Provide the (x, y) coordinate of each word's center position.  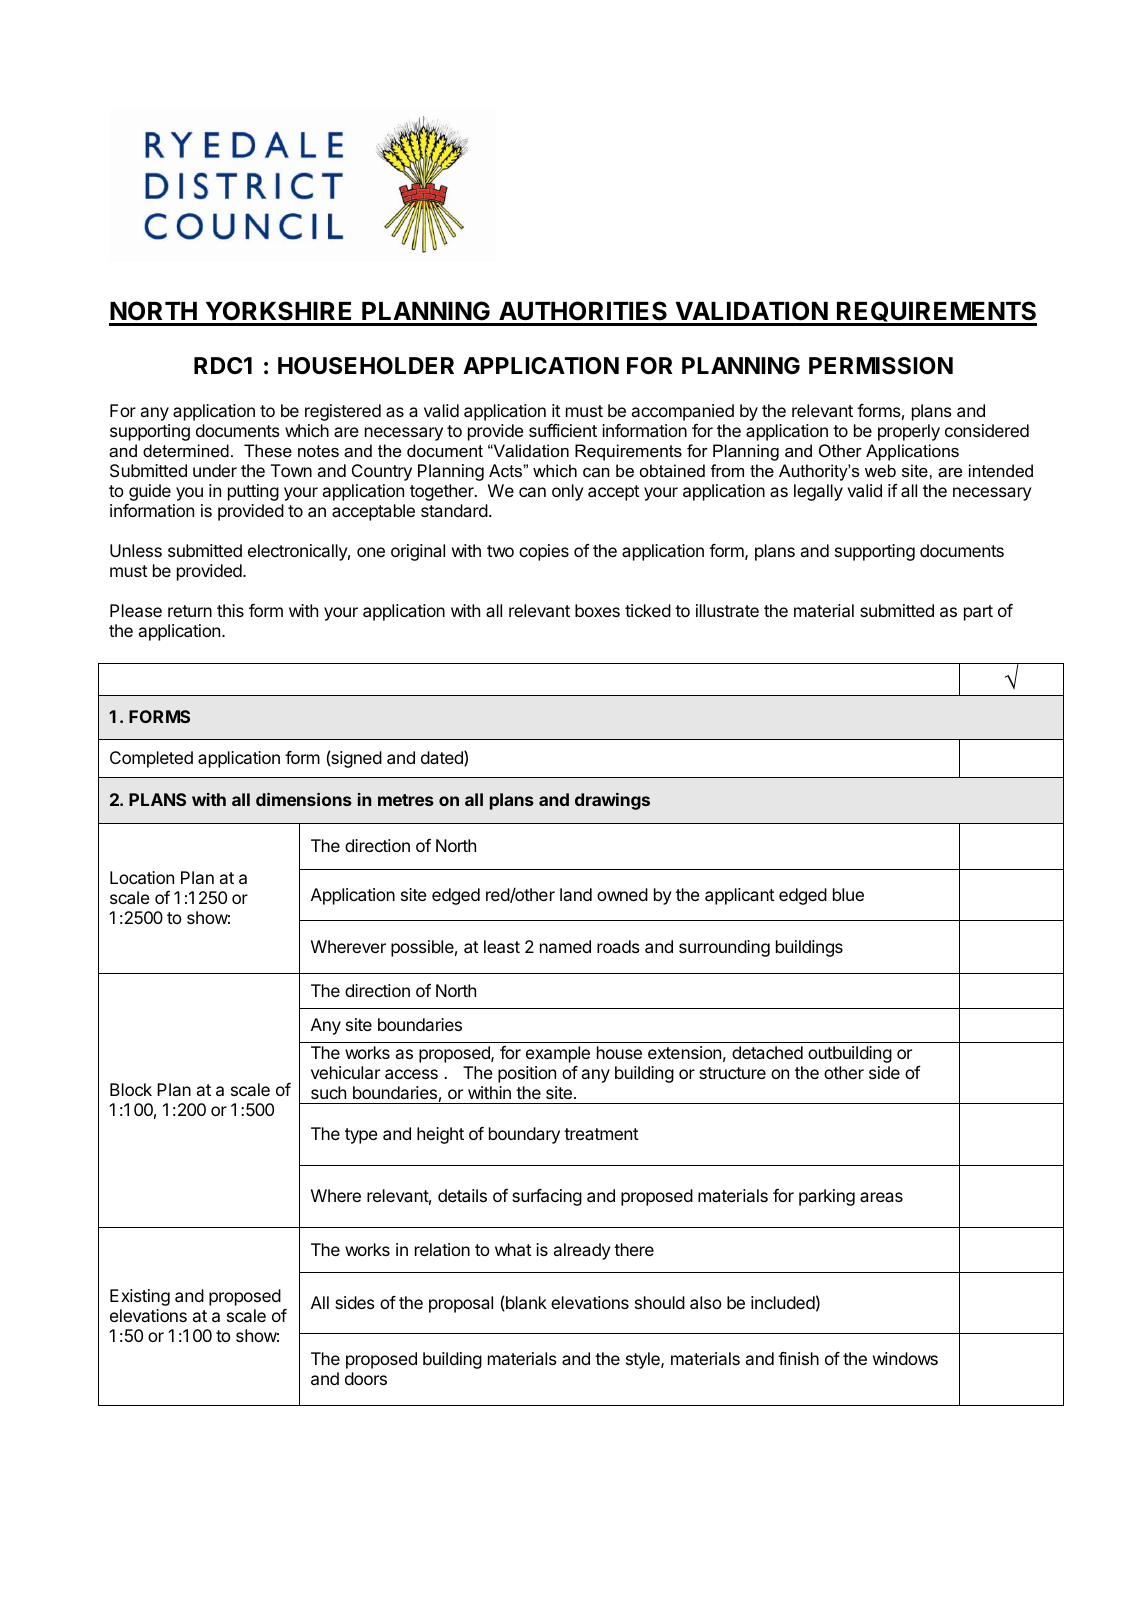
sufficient (563, 430)
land (576, 894)
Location (142, 877)
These (268, 450)
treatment (601, 1134)
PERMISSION (881, 366)
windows (905, 1358)
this (230, 610)
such (328, 1092)
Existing (140, 1297)
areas (881, 1197)
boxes (597, 610)
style (644, 1360)
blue (848, 894)
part (978, 613)
